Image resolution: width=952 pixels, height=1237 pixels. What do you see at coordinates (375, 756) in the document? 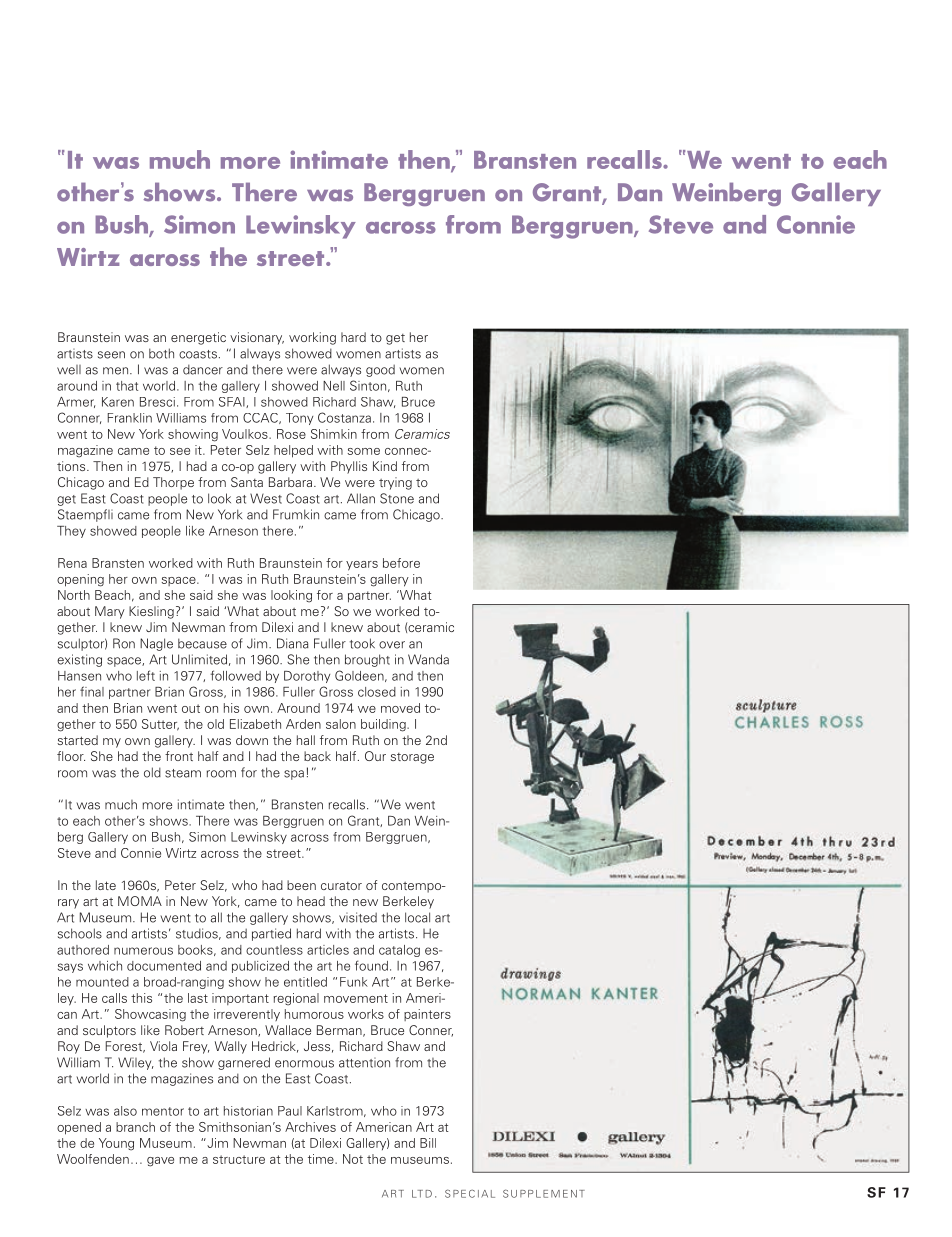
I see `Our` at bounding box center [375, 756].
